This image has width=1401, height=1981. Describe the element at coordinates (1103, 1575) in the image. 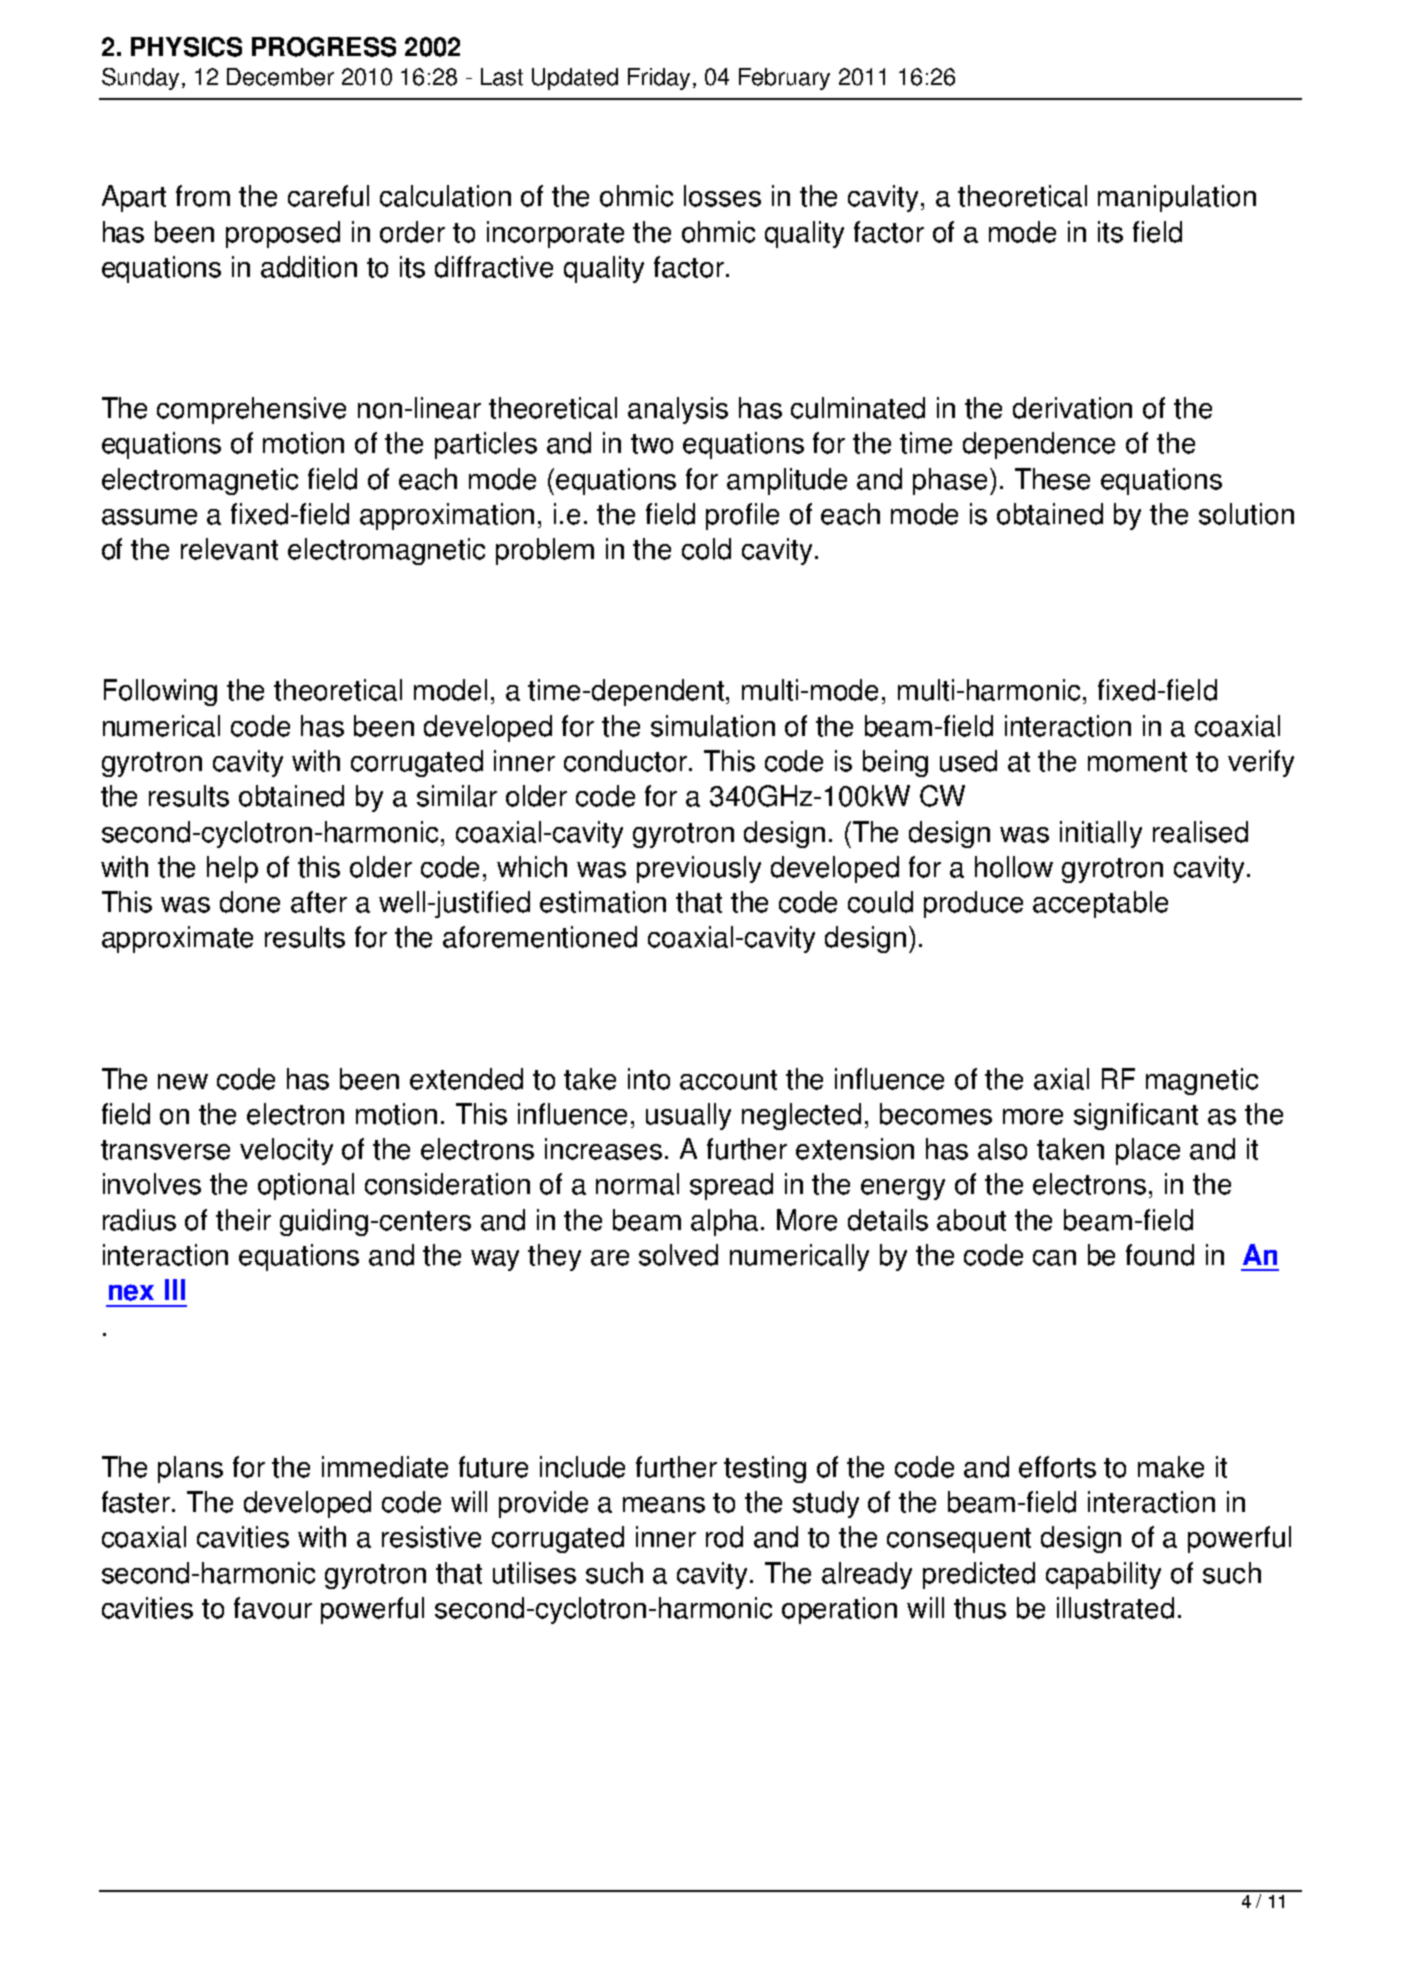

I see `capability` at that location.
